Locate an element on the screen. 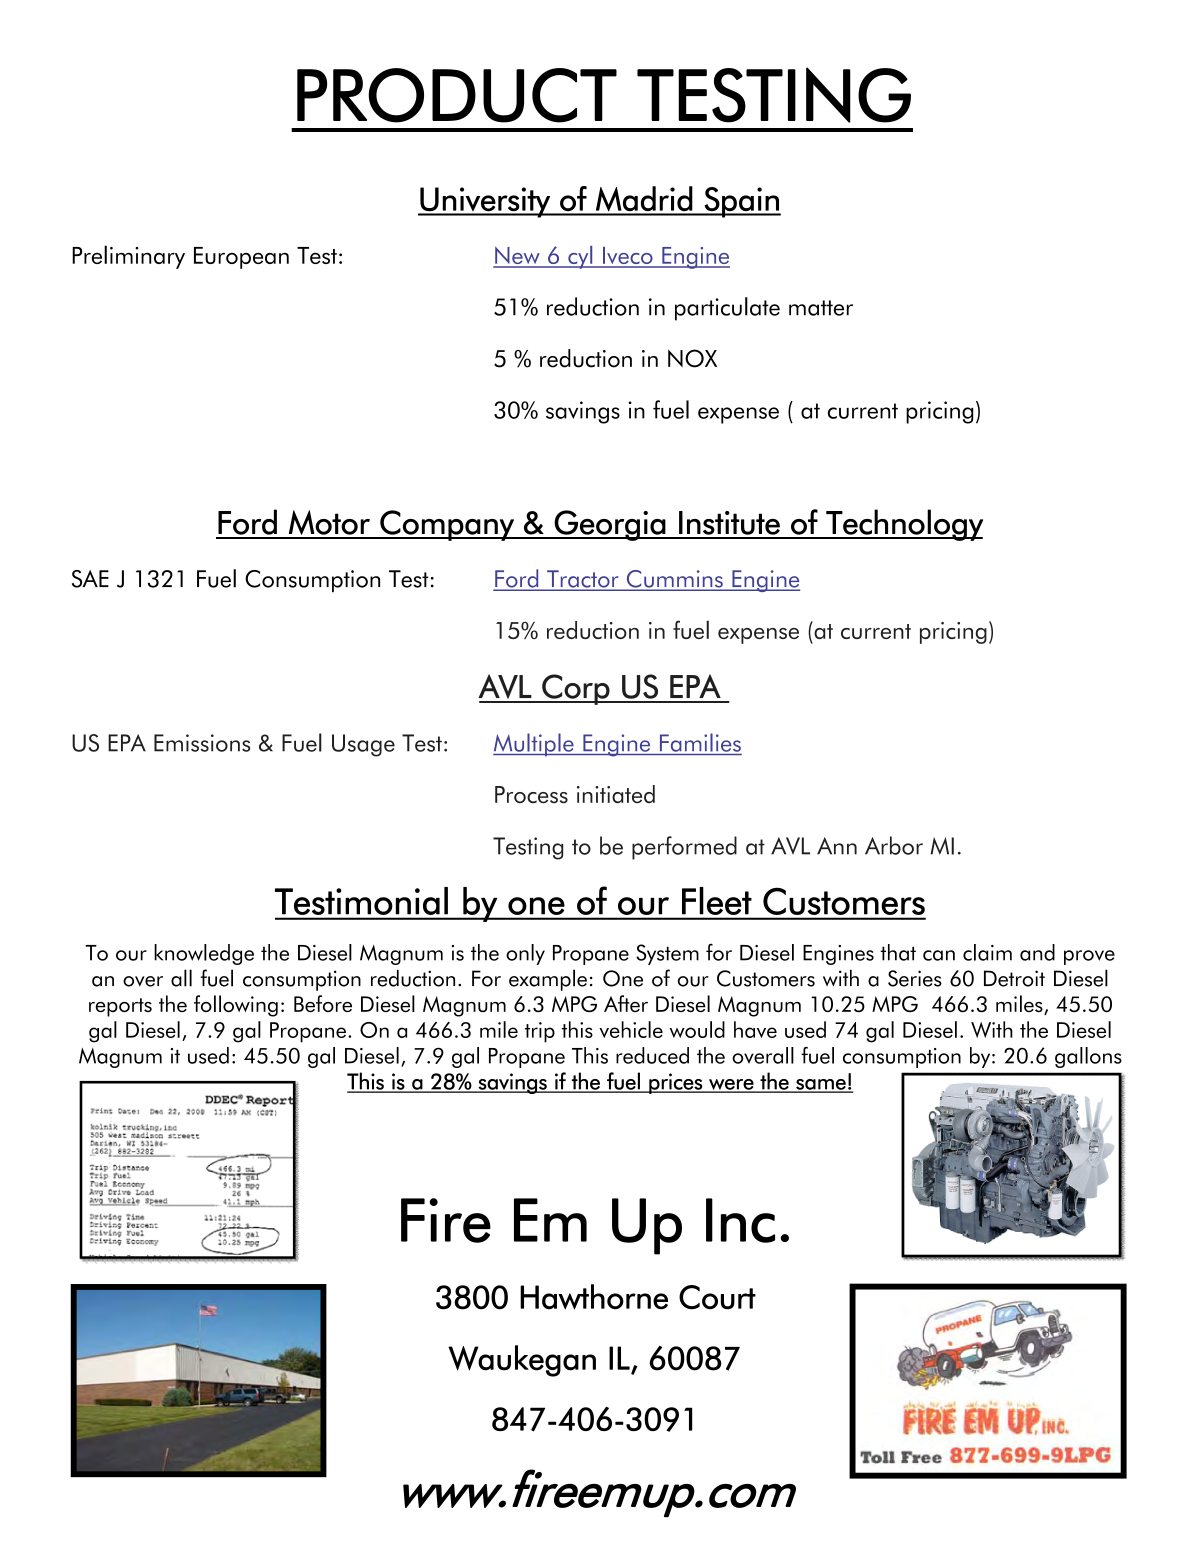 The image size is (1197, 1549). performed is located at coordinates (684, 848).
